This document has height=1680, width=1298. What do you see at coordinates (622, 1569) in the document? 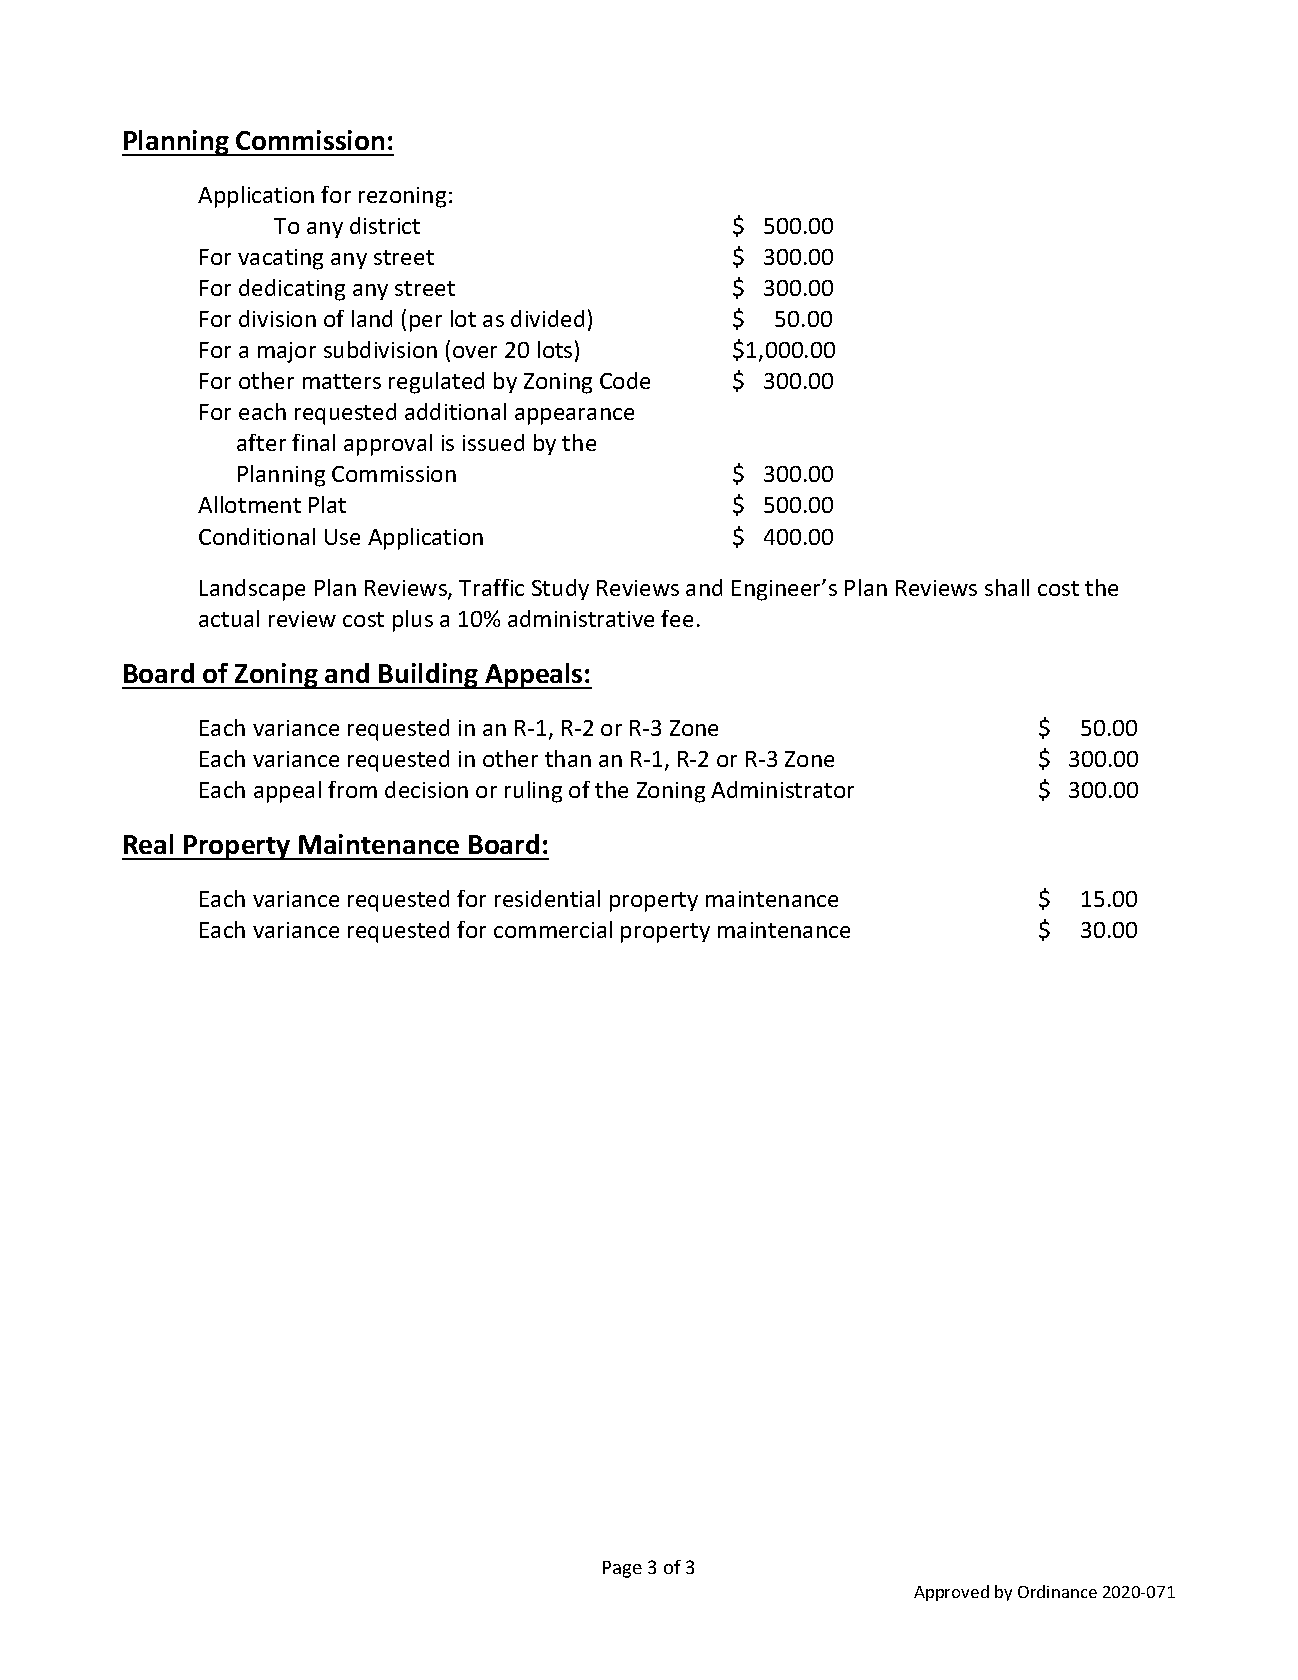
I see `Page` at bounding box center [622, 1569].
